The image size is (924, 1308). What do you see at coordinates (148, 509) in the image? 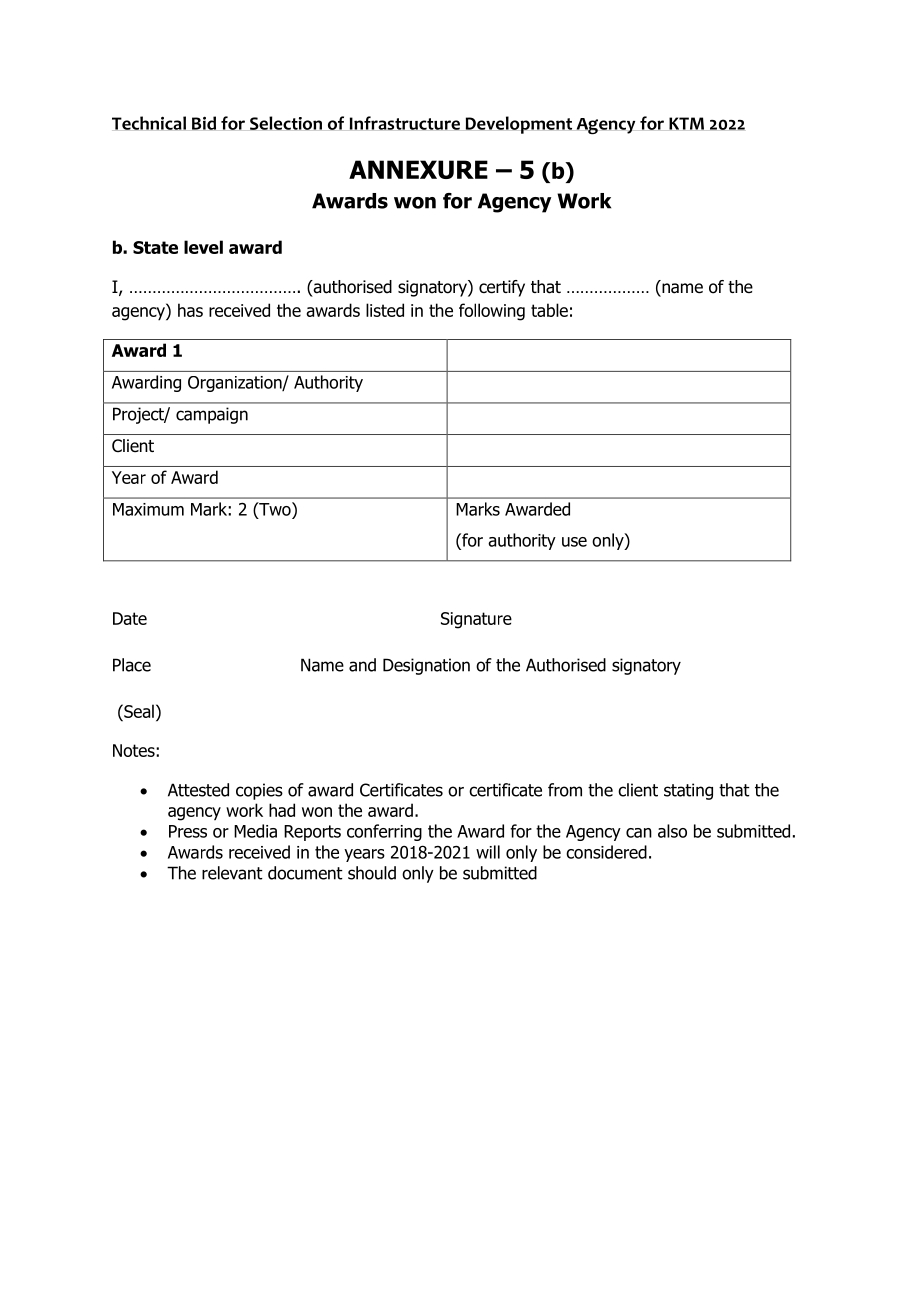
I see `Maximum` at bounding box center [148, 509].
